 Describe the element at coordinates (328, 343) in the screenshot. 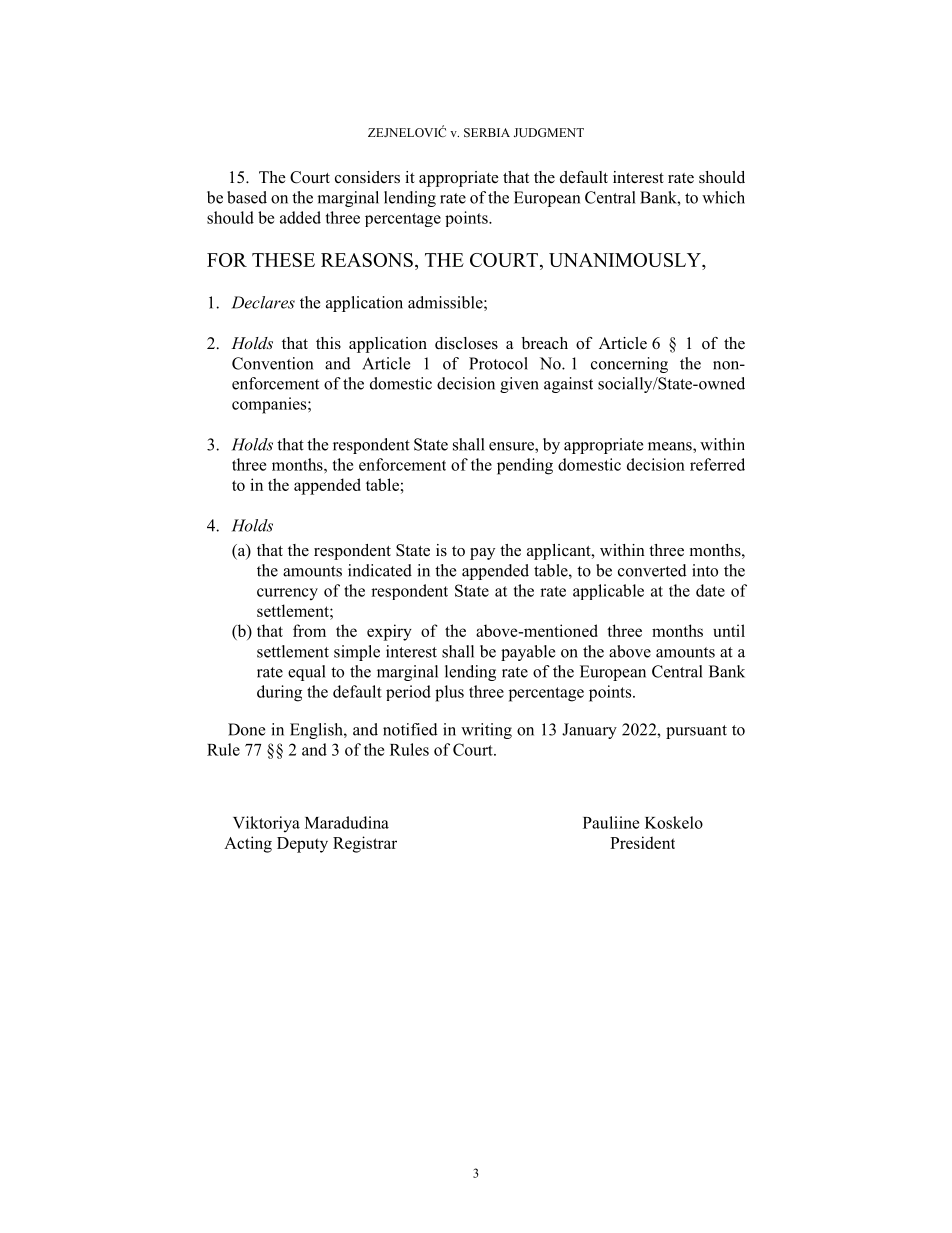

I see `this` at that location.
